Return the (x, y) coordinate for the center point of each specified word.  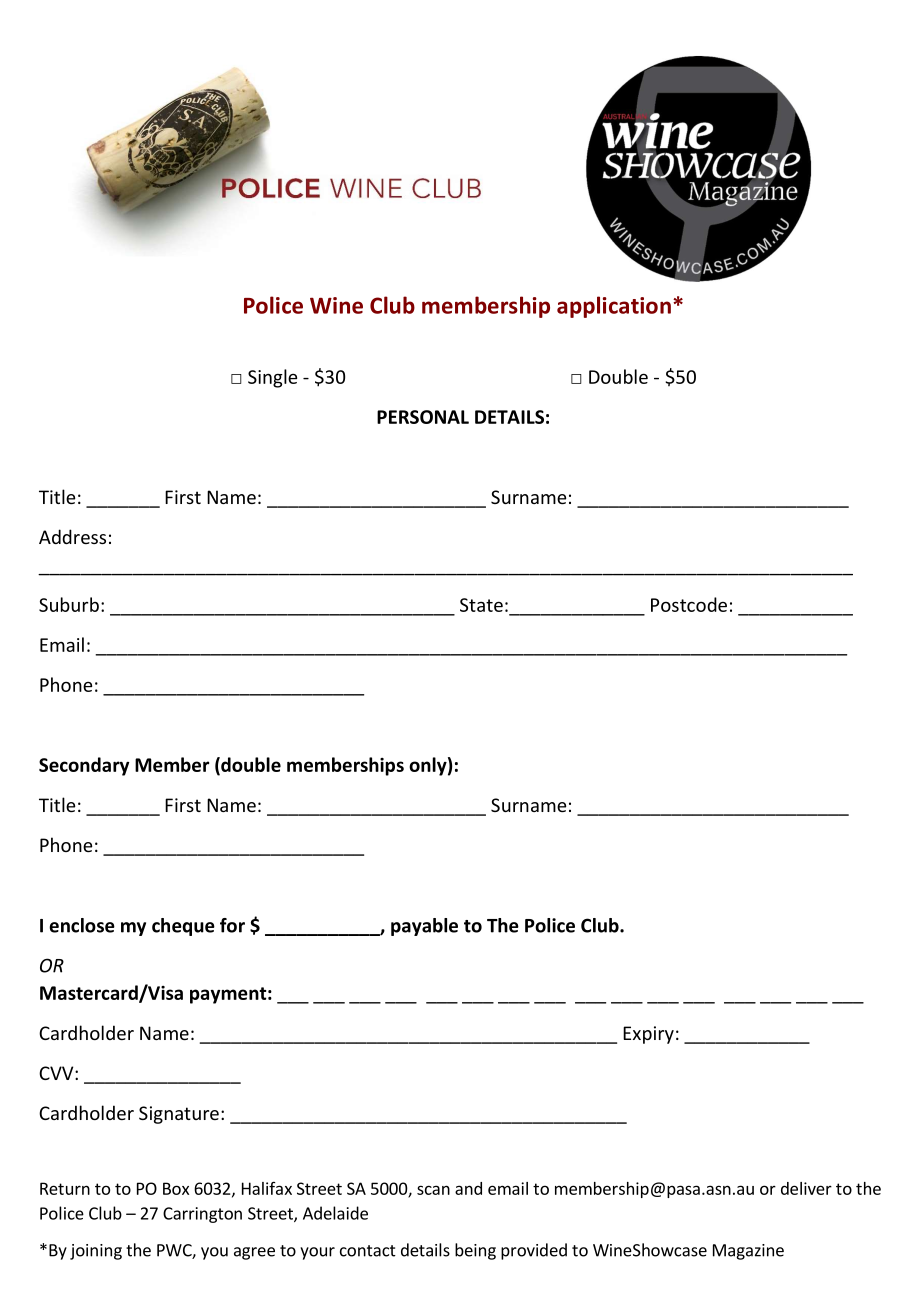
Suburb (69, 604)
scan (433, 1190)
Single (272, 378)
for (232, 925)
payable (424, 927)
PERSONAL (423, 417)
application (614, 307)
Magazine (748, 1252)
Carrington (202, 1215)
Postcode (689, 604)
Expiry (648, 1035)
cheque (183, 927)
